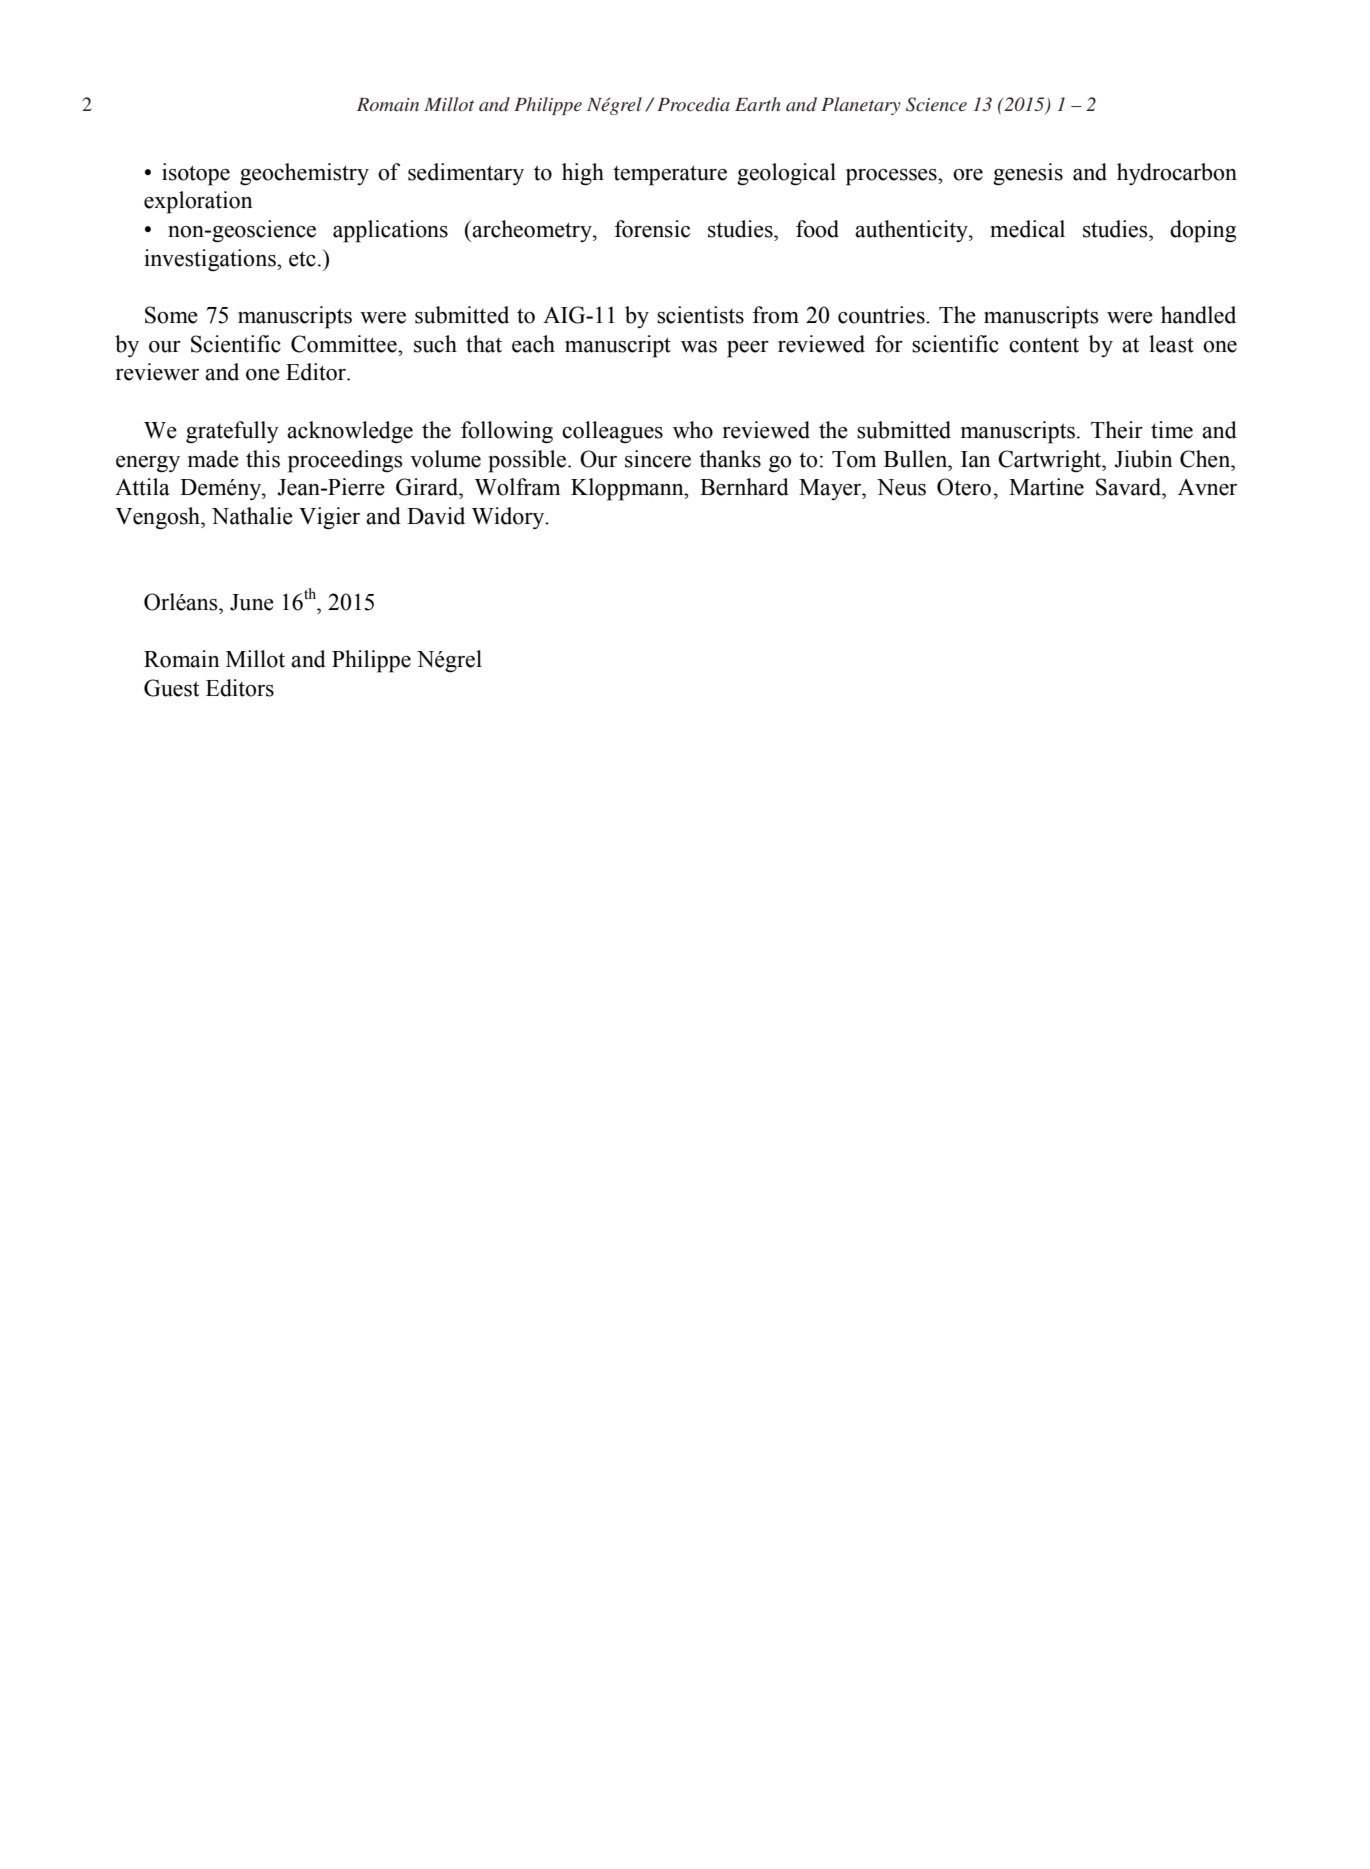 The width and height of the screenshot is (1370, 1869). I want to click on Guest, so click(172, 688).
